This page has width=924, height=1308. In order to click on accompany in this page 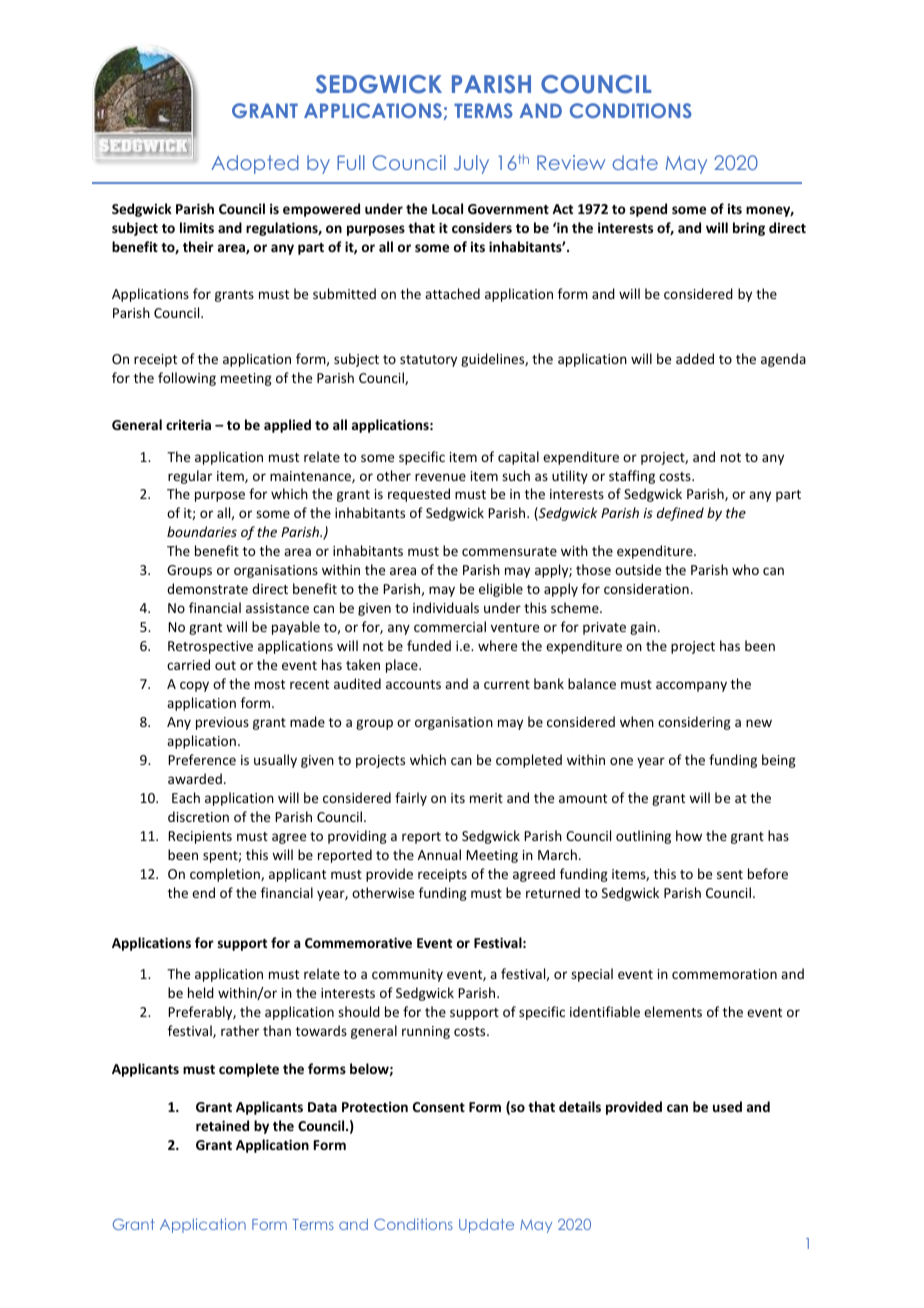, I will do `click(691, 686)`.
